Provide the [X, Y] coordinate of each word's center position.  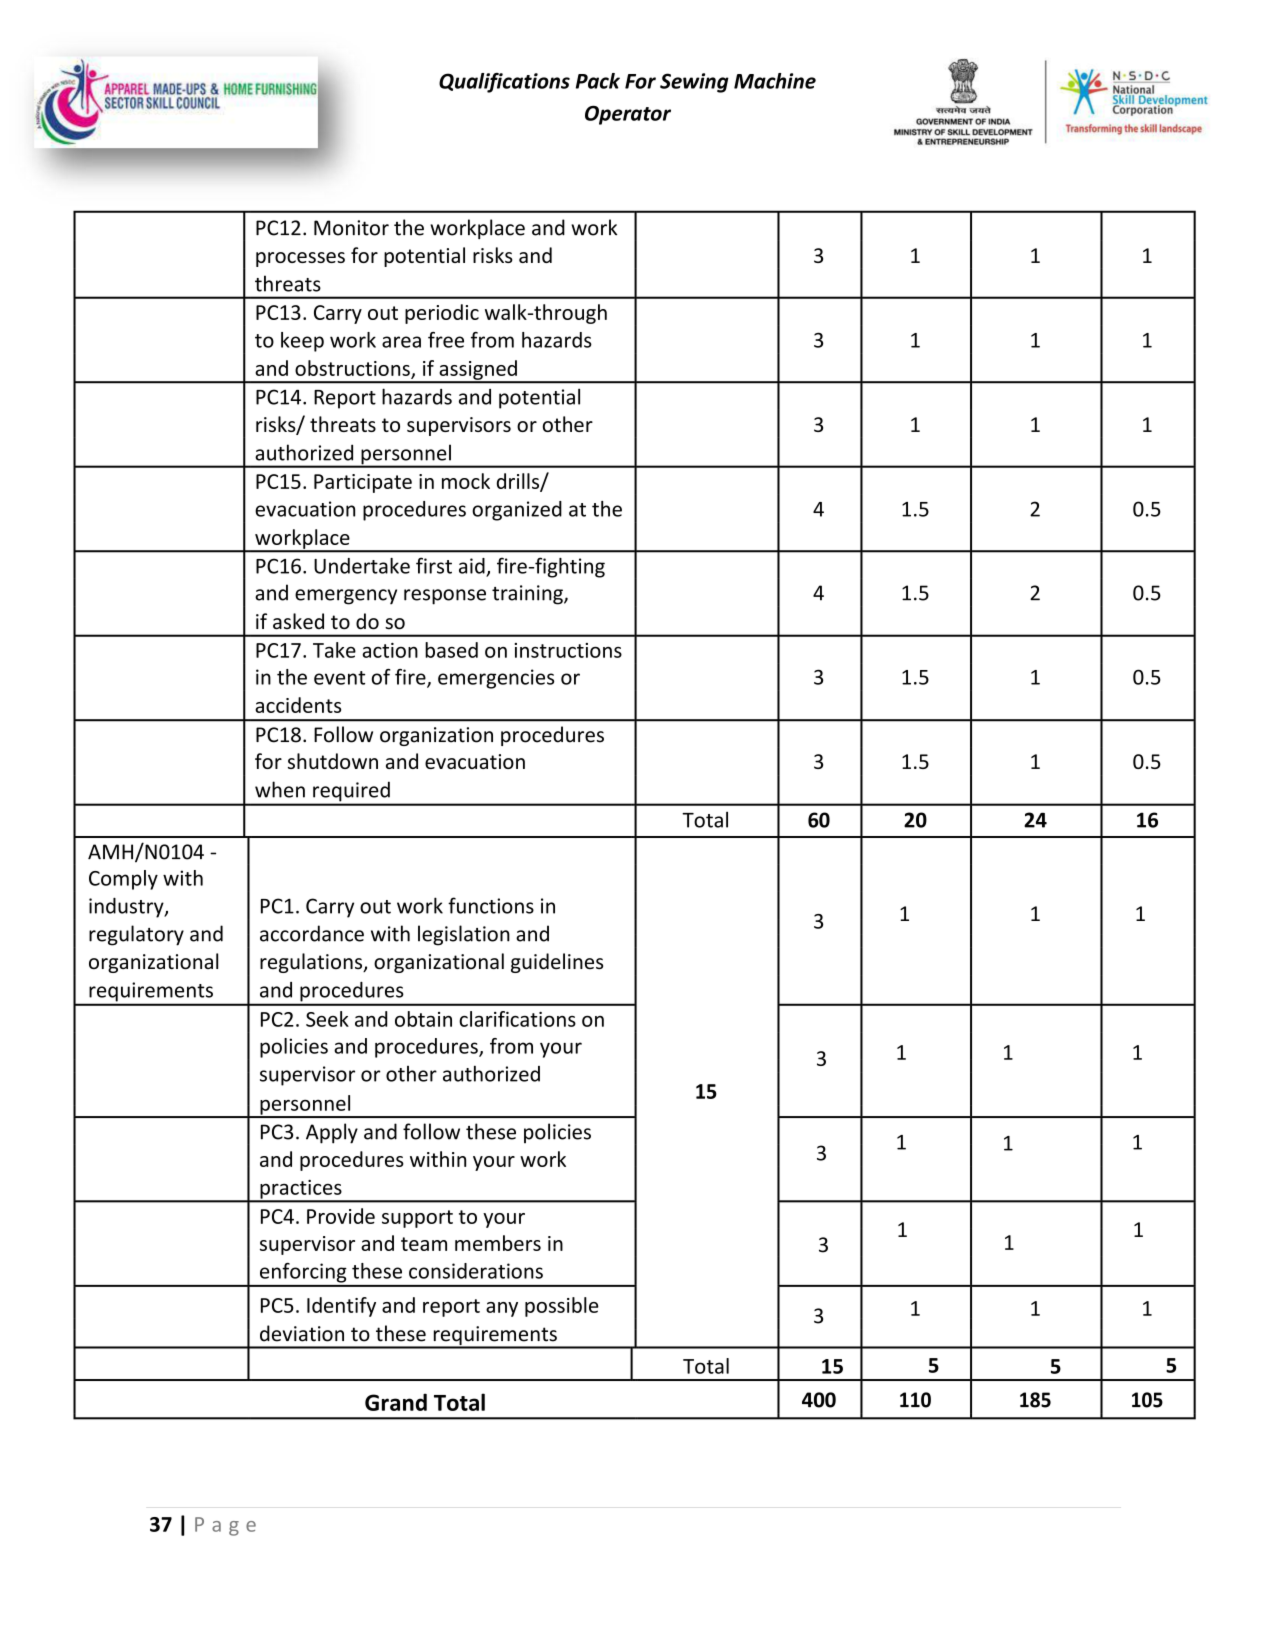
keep [302, 342]
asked [298, 621]
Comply [123, 880]
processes [300, 259]
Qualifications [504, 83]
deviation [302, 1333]
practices [301, 1190]
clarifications [517, 1019]
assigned [478, 371]
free [446, 340]
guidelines [557, 963]
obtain [423, 1019]
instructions [568, 650]
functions [491, 905]
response [445, 597]
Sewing [694, 83]
